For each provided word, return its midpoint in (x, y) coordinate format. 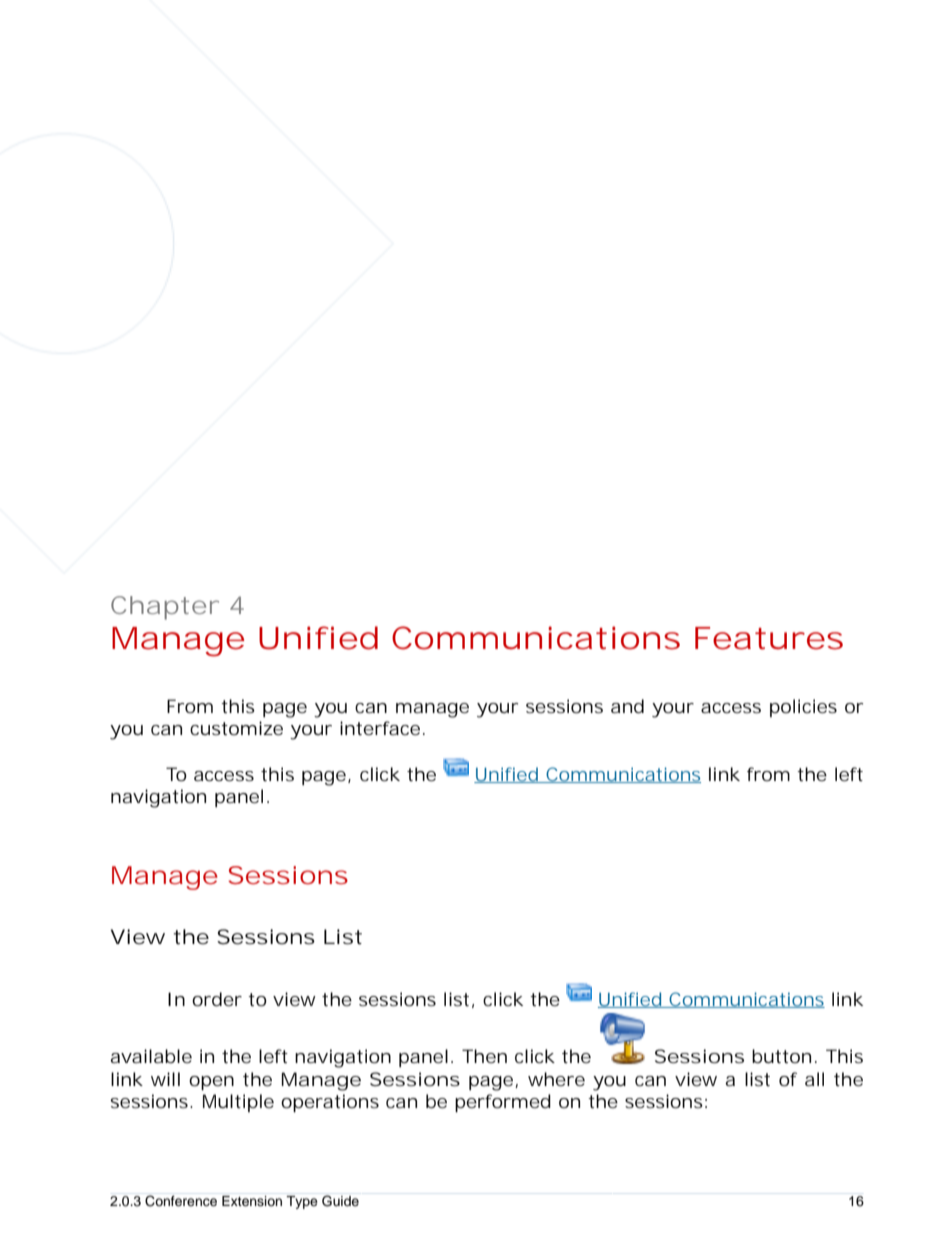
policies (803, 708)
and (627, 706)
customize (236, 728)
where (556, 1079)
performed (503, 1103)
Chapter (165, 608)
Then (484, 1056)
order (217, 999)
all (814, 1079)
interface (380, 728)
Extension (252, 1201)
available (151, 1056)
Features (769, 638)
